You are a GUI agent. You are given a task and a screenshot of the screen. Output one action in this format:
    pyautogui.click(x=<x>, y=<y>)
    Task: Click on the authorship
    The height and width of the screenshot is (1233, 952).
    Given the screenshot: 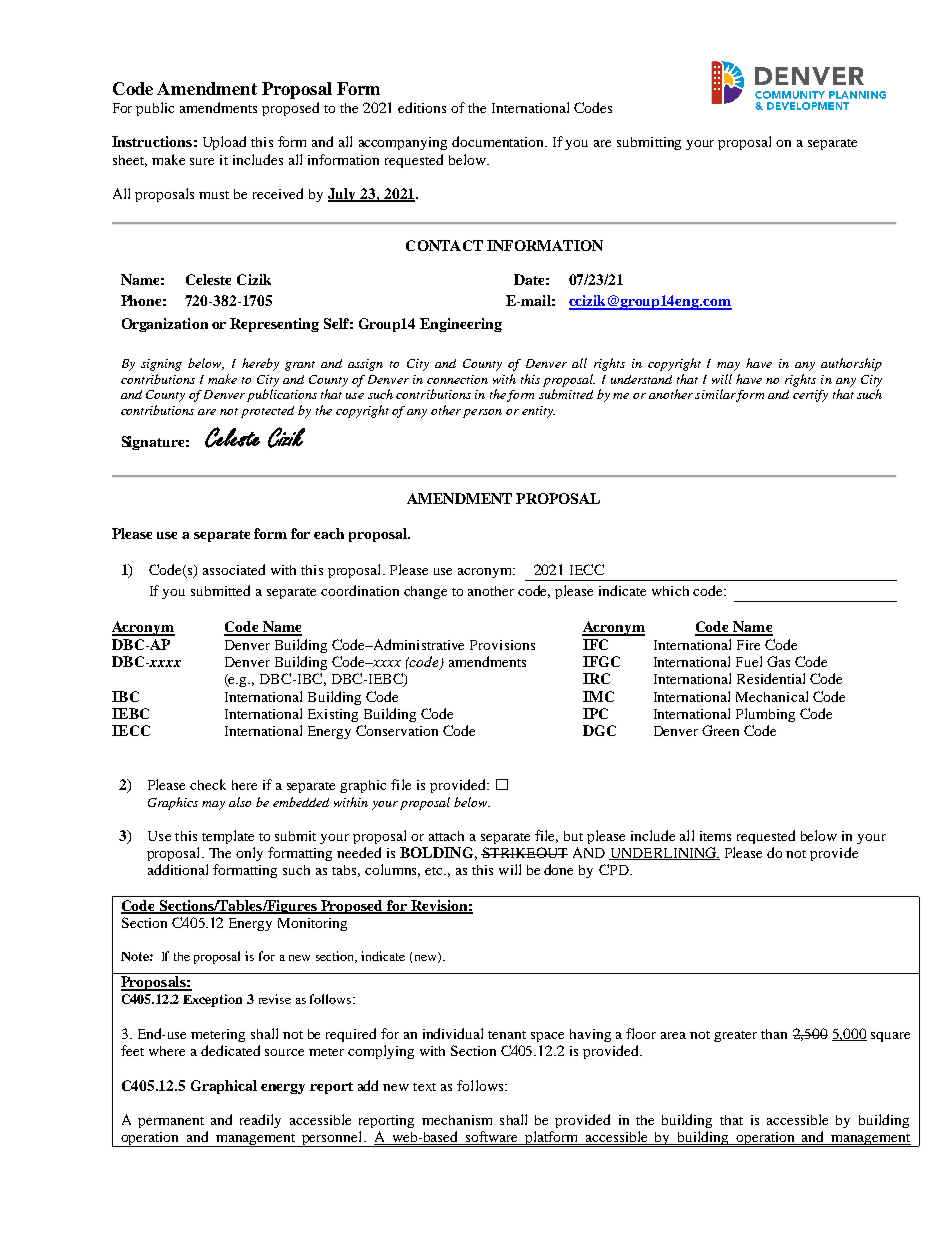 What is the action you would take?
    pyautogui.click(x=851, y=364)
